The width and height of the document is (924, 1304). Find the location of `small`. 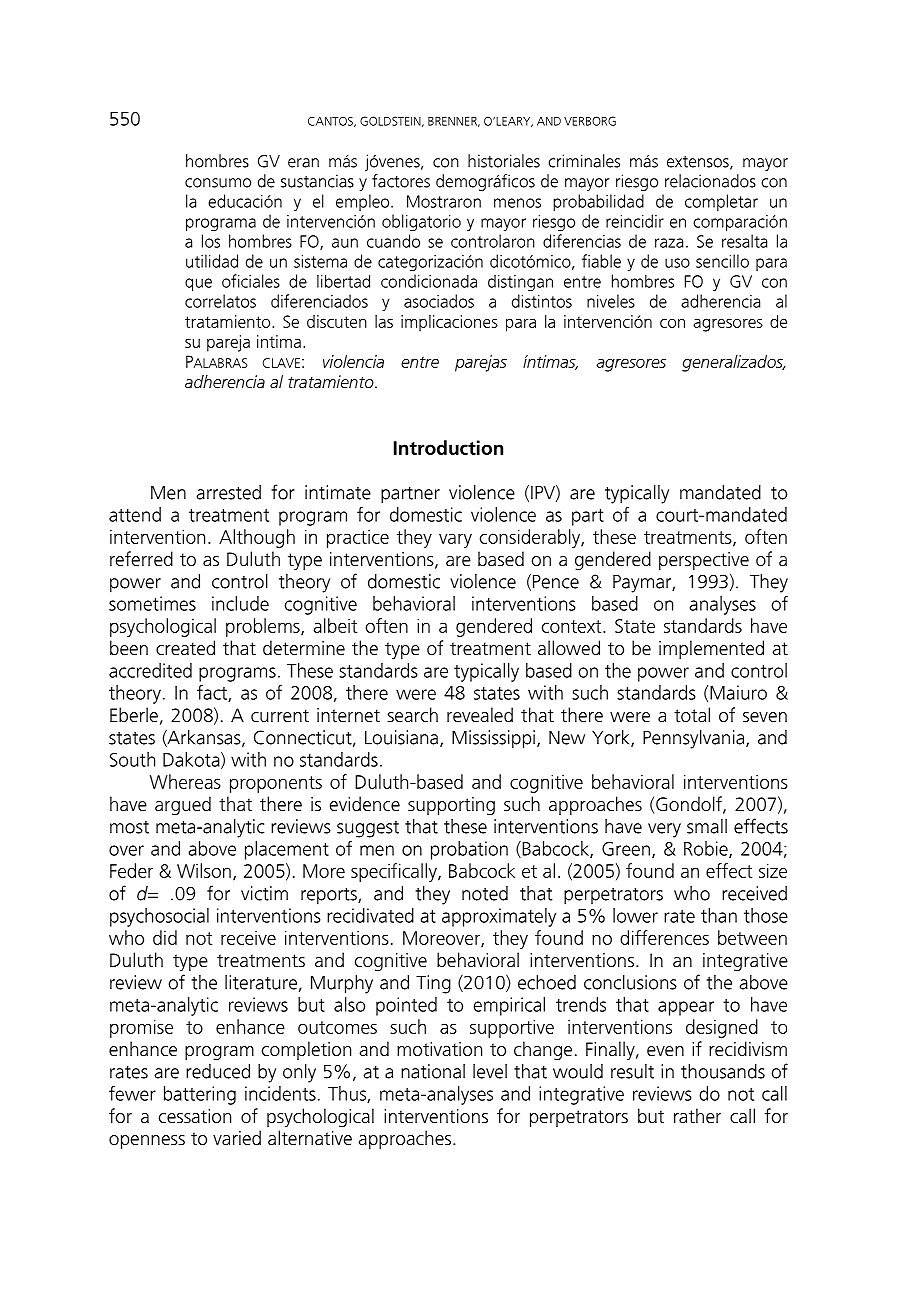

small is located at coordinates (707, 826).
